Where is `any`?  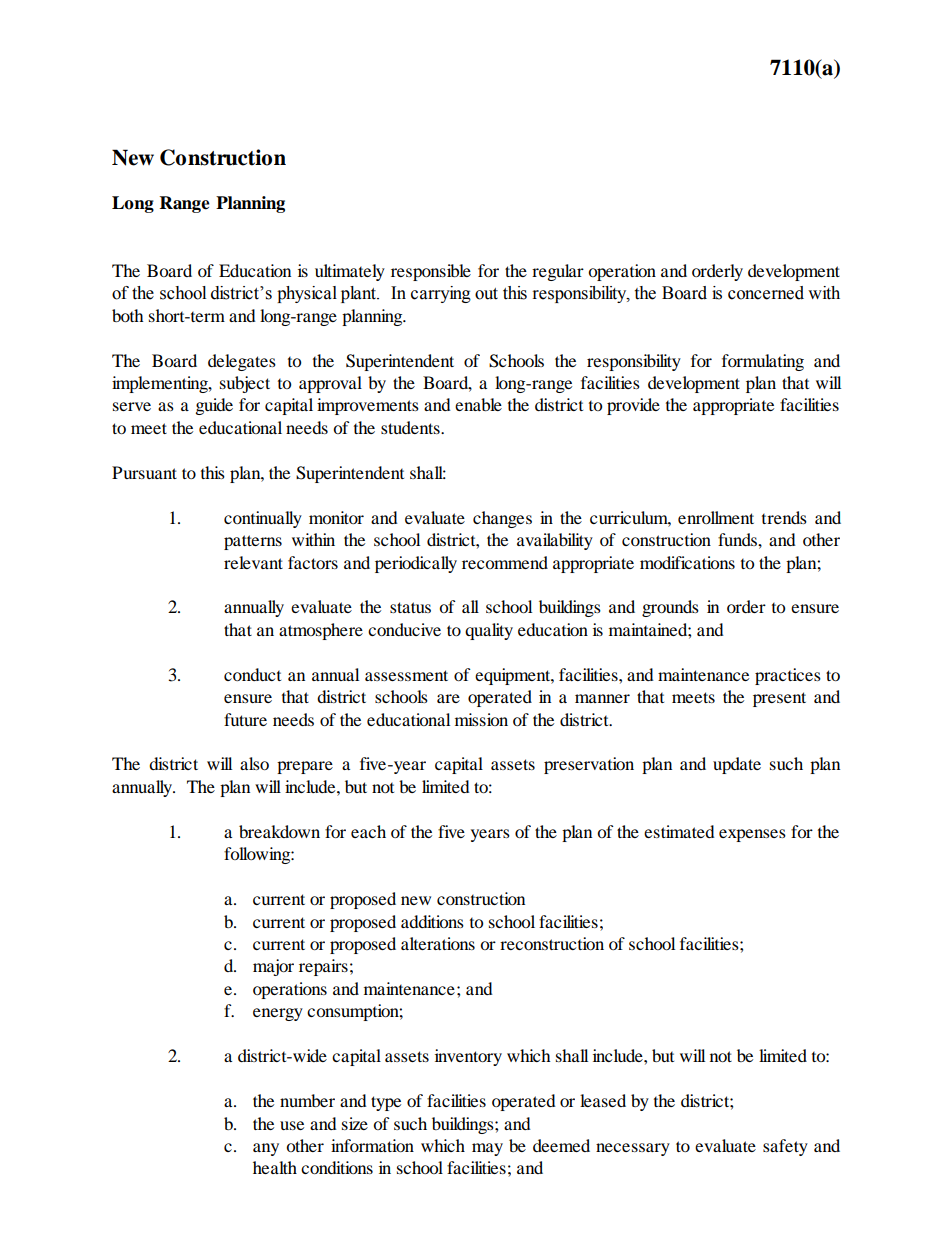
any is located at coordinates (266, 1149).
